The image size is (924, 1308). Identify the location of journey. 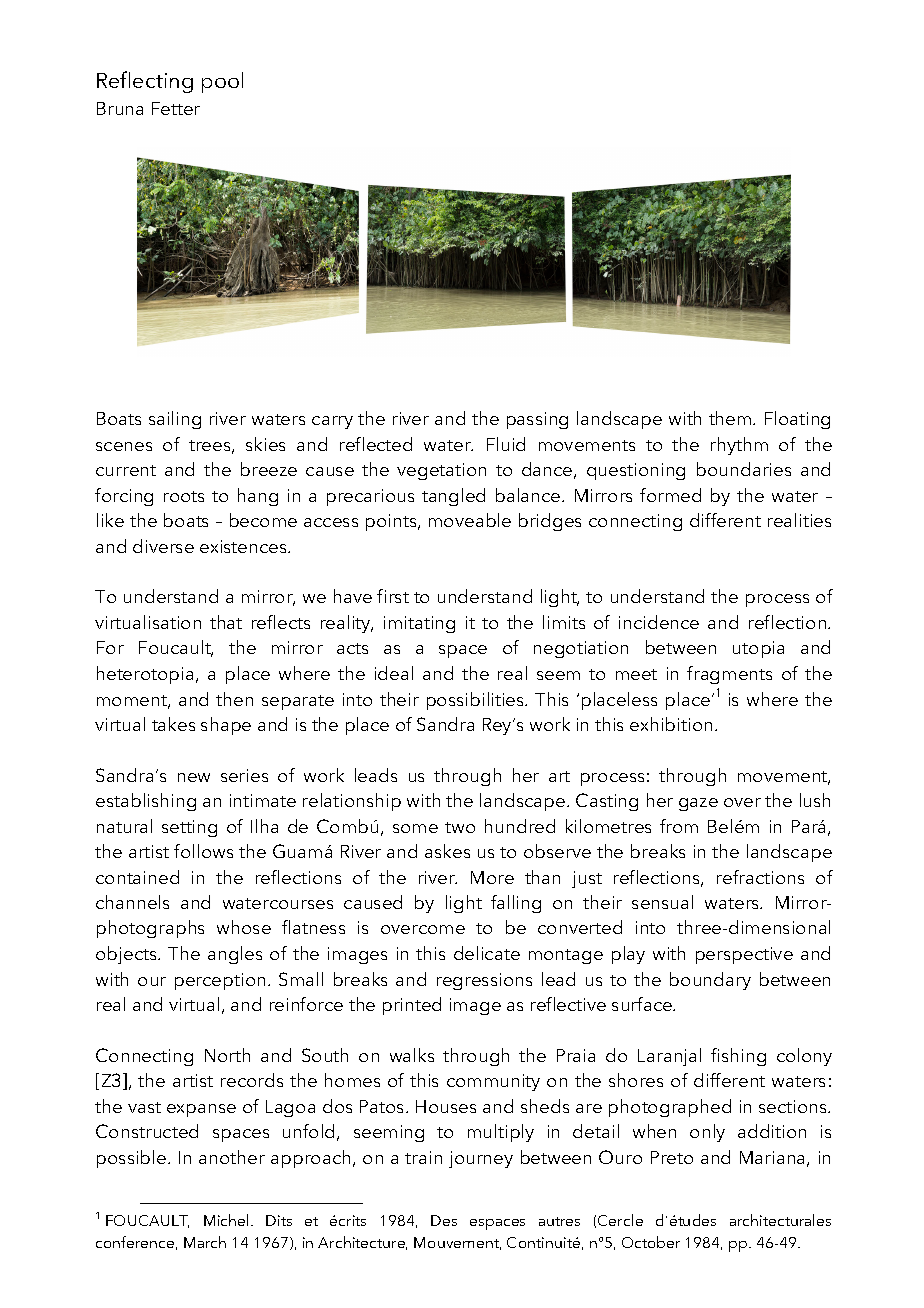
(481, 1159).
